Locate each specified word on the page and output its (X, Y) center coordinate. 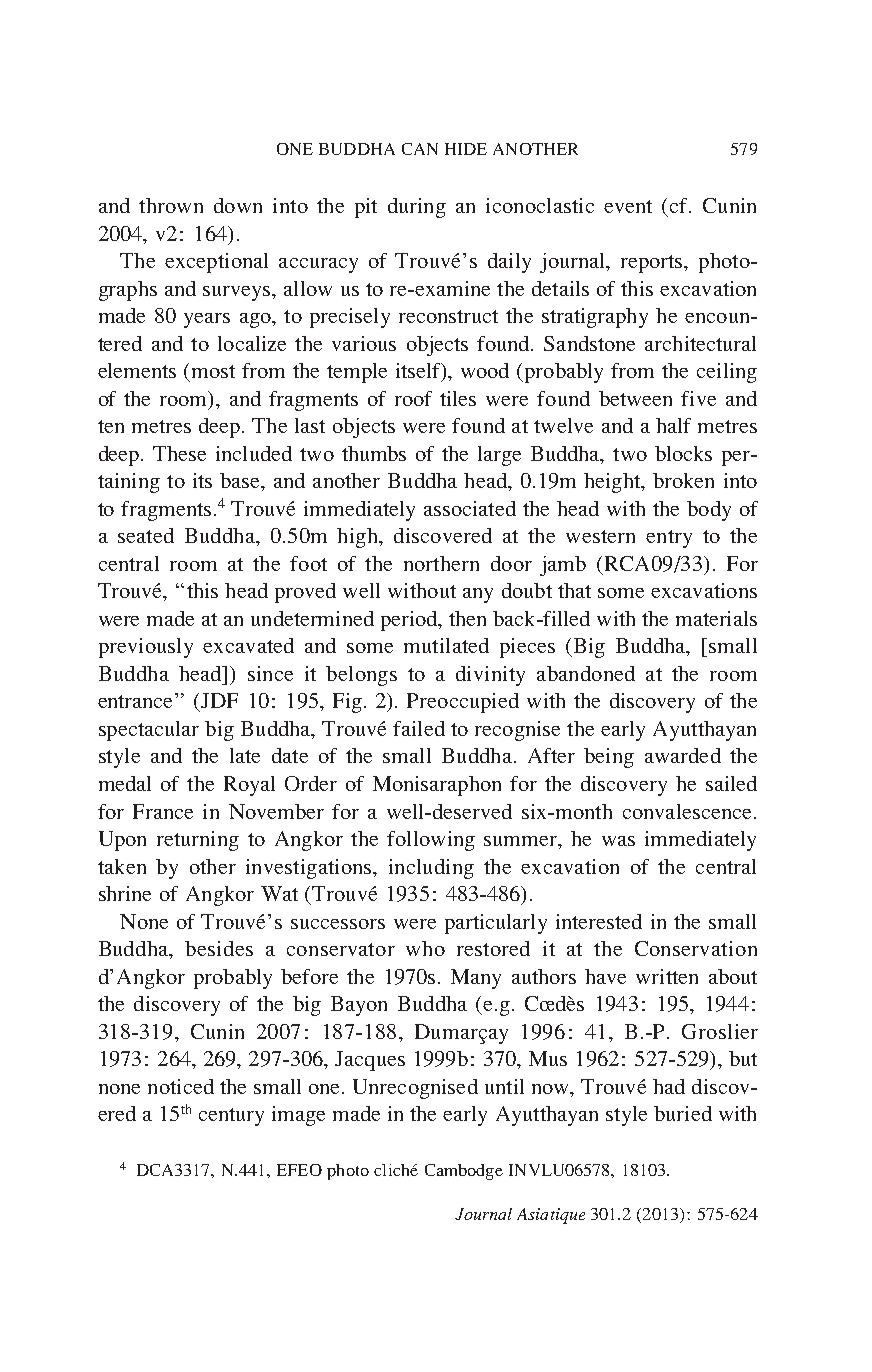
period (410, 621)
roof (413, 398)
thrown (171, 205)
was (618, 841)
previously (146, 648)
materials (716, 618)
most (213, 371)
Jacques (370, 1061)
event (628, 206)
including (431, 869)
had (669, 1086)
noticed (181, 1086)
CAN (420, 149)
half (673, 425)
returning (198, 841)
